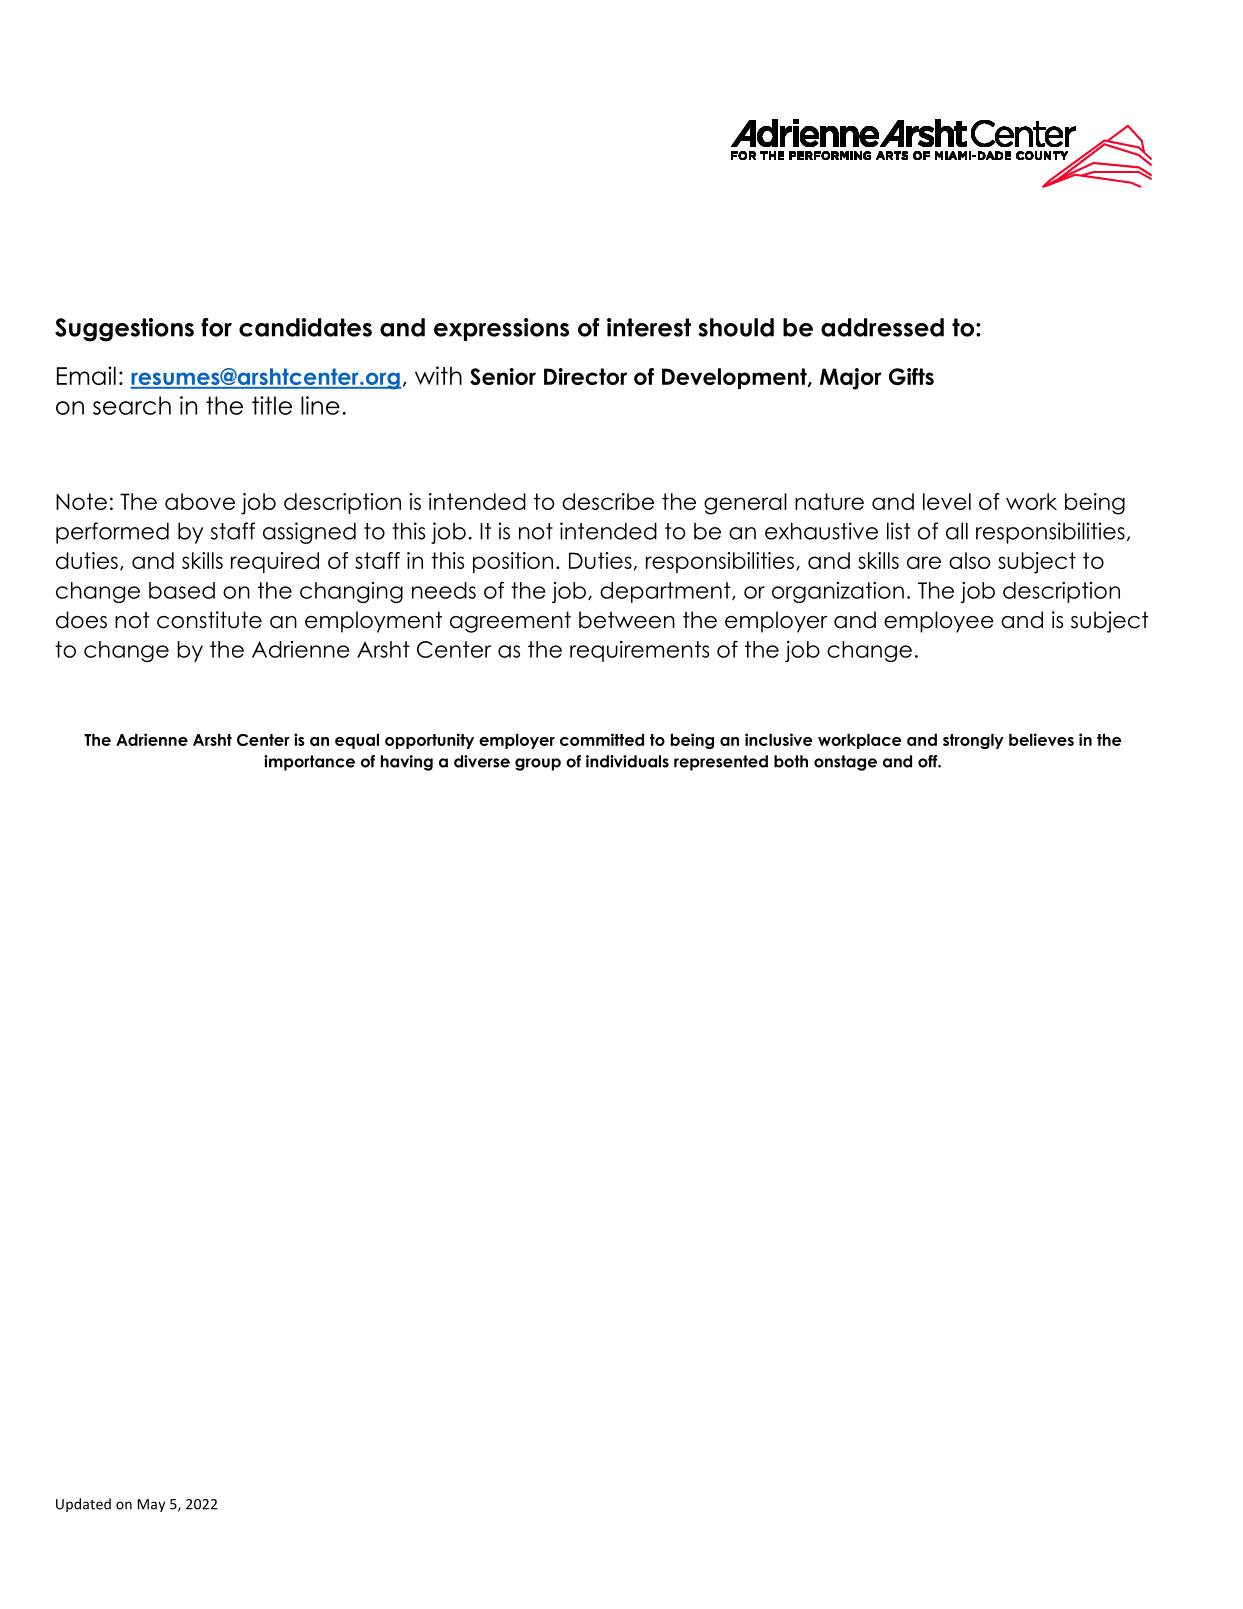 The height and width of the screenshot is (1609, 1243). What do you see at coordinates (911, 376) in the screenshot?
I see `Gifts` at bounding box center [911, 376].
